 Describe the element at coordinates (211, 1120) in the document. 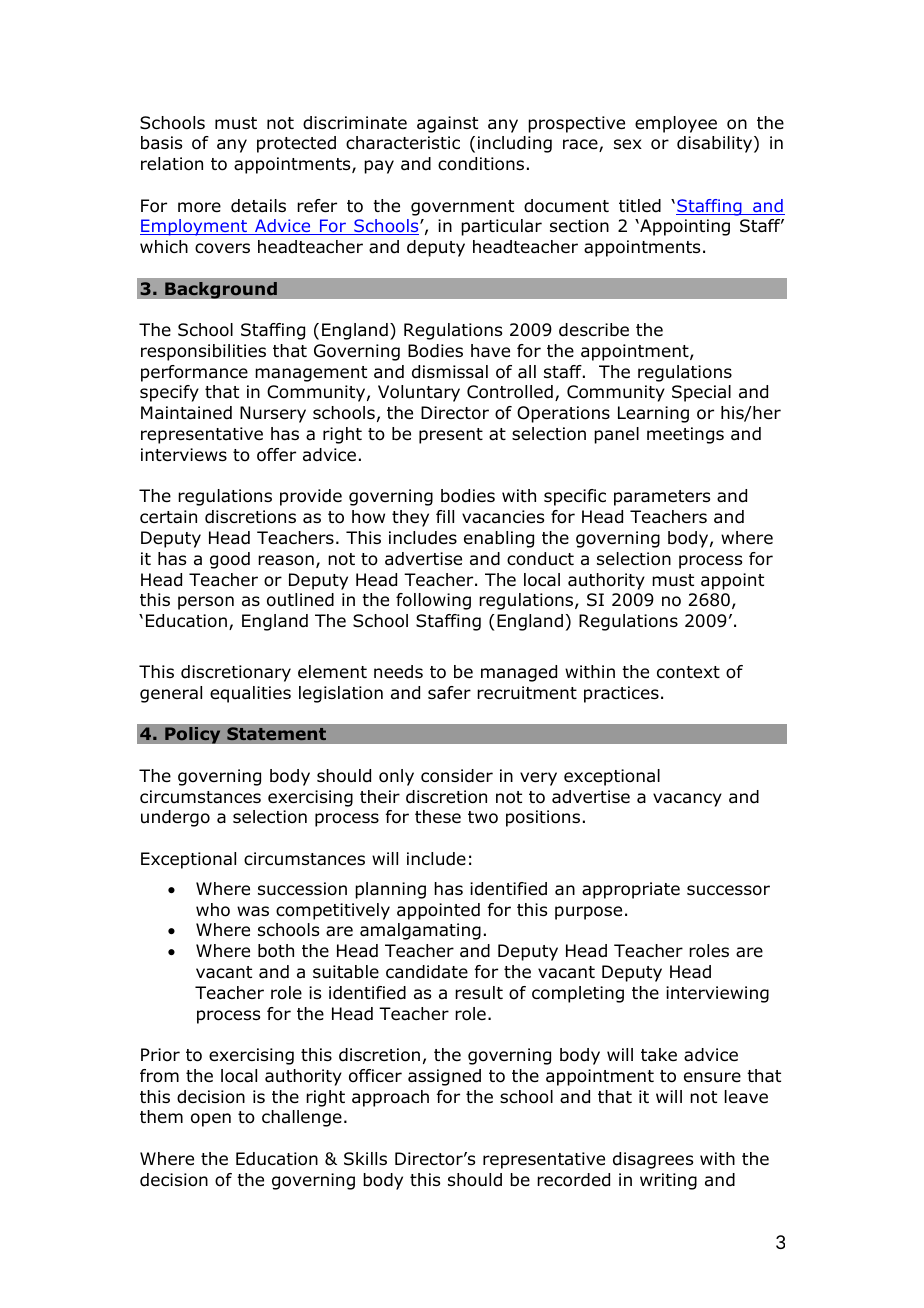

I see `open` at that location.
